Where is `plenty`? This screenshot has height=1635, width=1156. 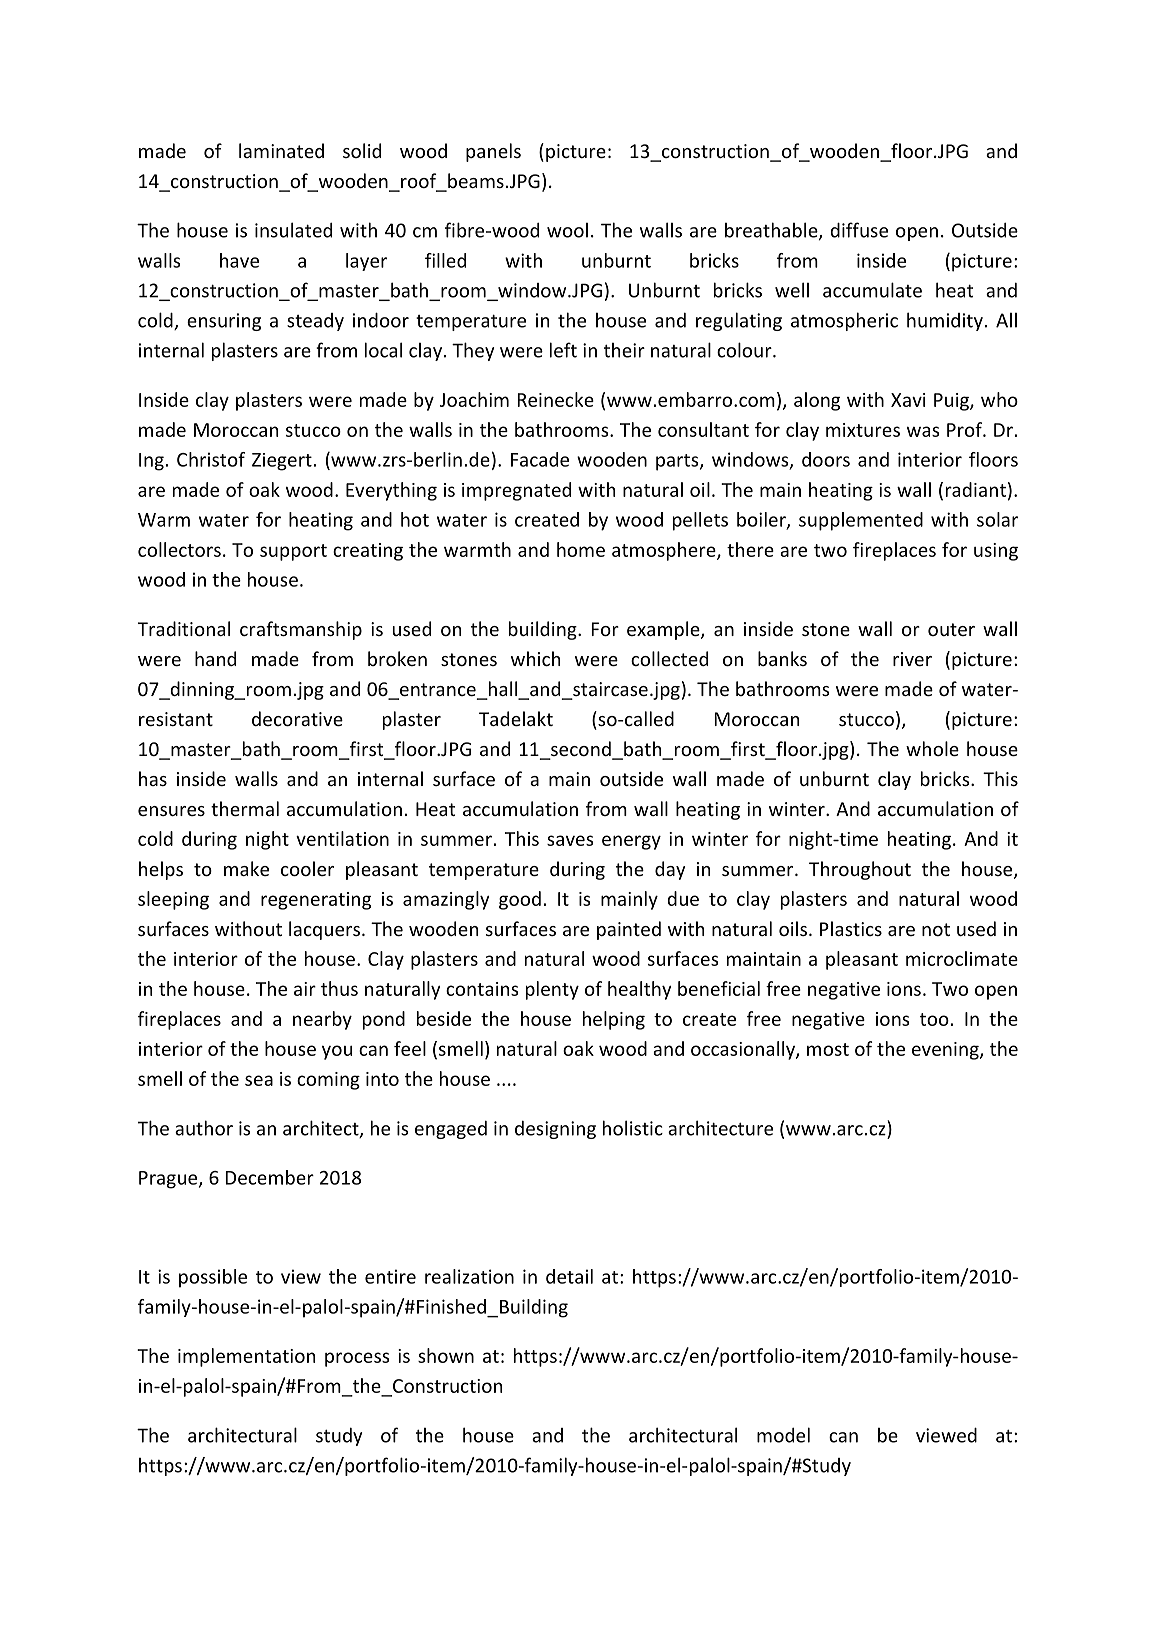 plenty is located at coordinates (552, 990).
